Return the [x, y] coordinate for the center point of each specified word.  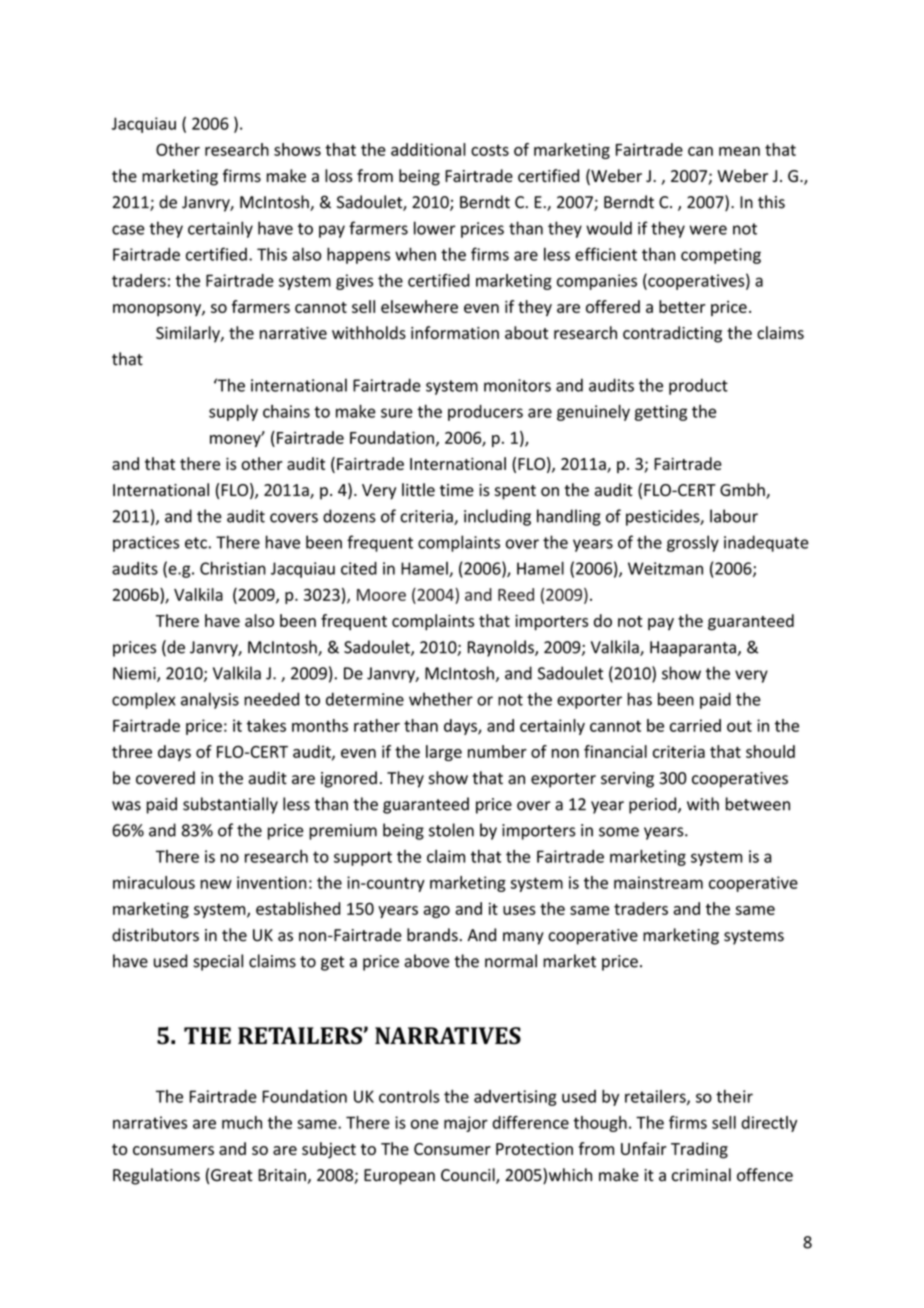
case [128, 230]
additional [428, 149]
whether [441, 699]
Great [232, 1175]
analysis [210, 700]
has [640, 699]
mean [739, 151]
